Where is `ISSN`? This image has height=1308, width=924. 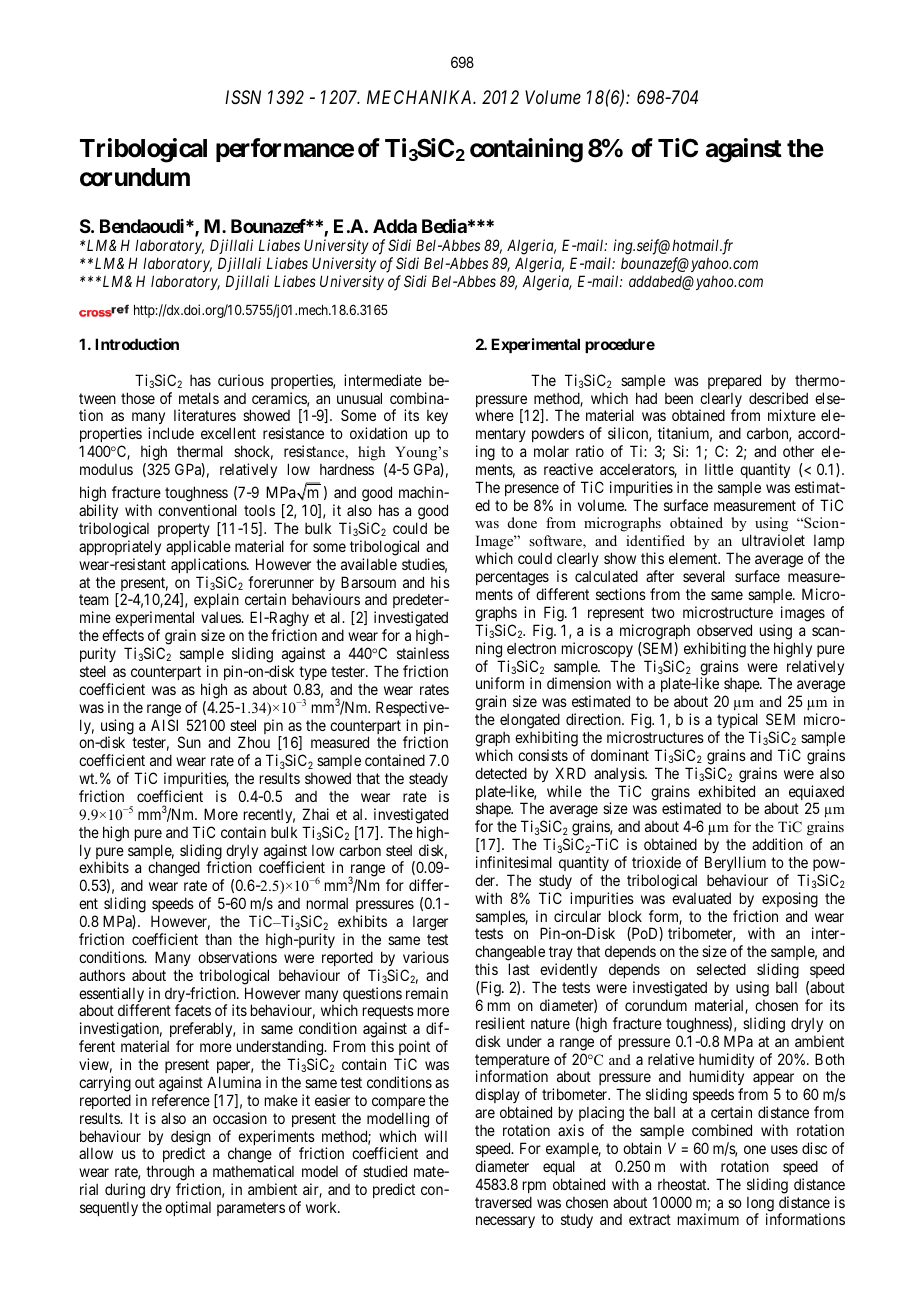 ISSN is located at coordinates (243, 97).
